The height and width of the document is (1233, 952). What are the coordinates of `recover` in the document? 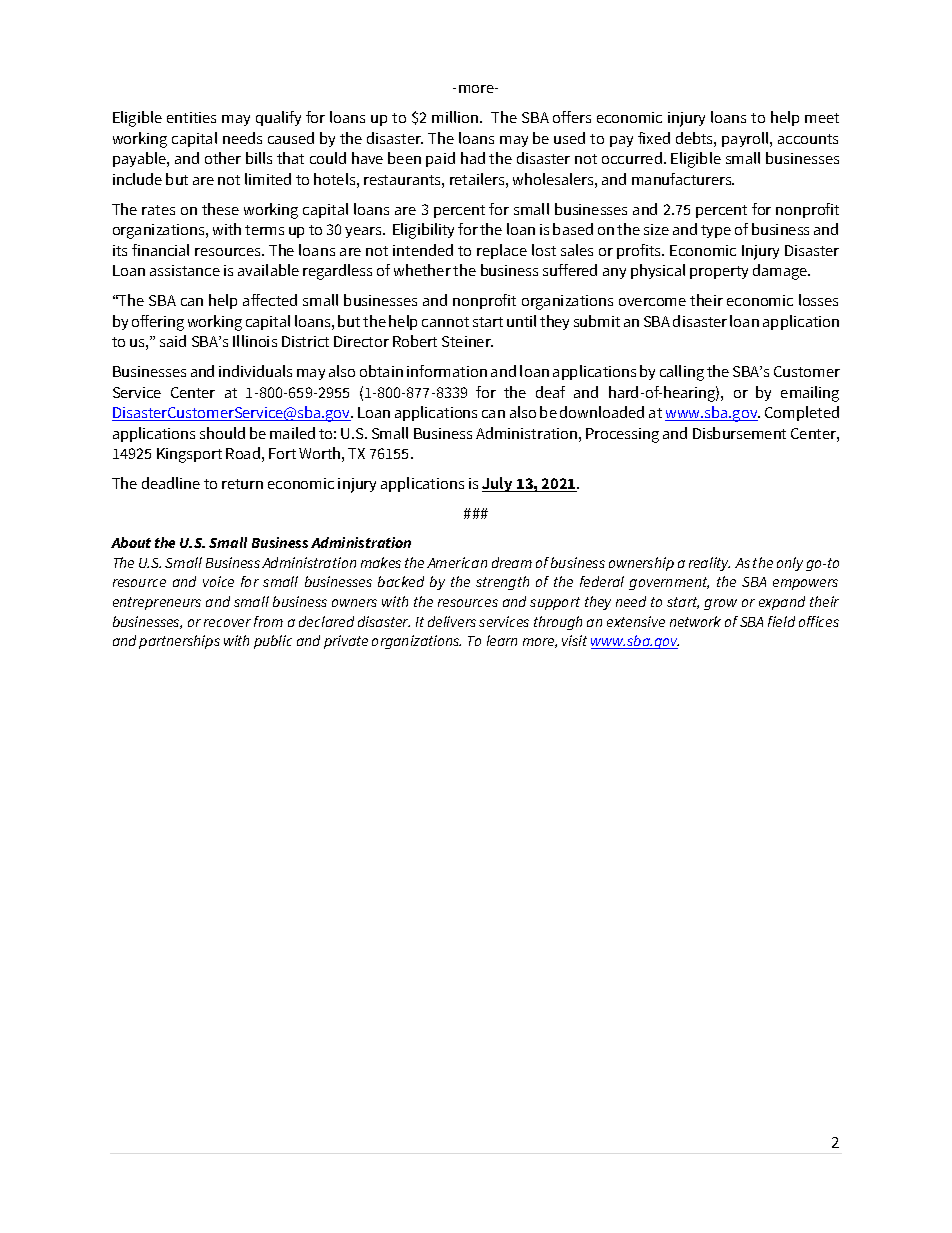 It's located at (227, 623).
